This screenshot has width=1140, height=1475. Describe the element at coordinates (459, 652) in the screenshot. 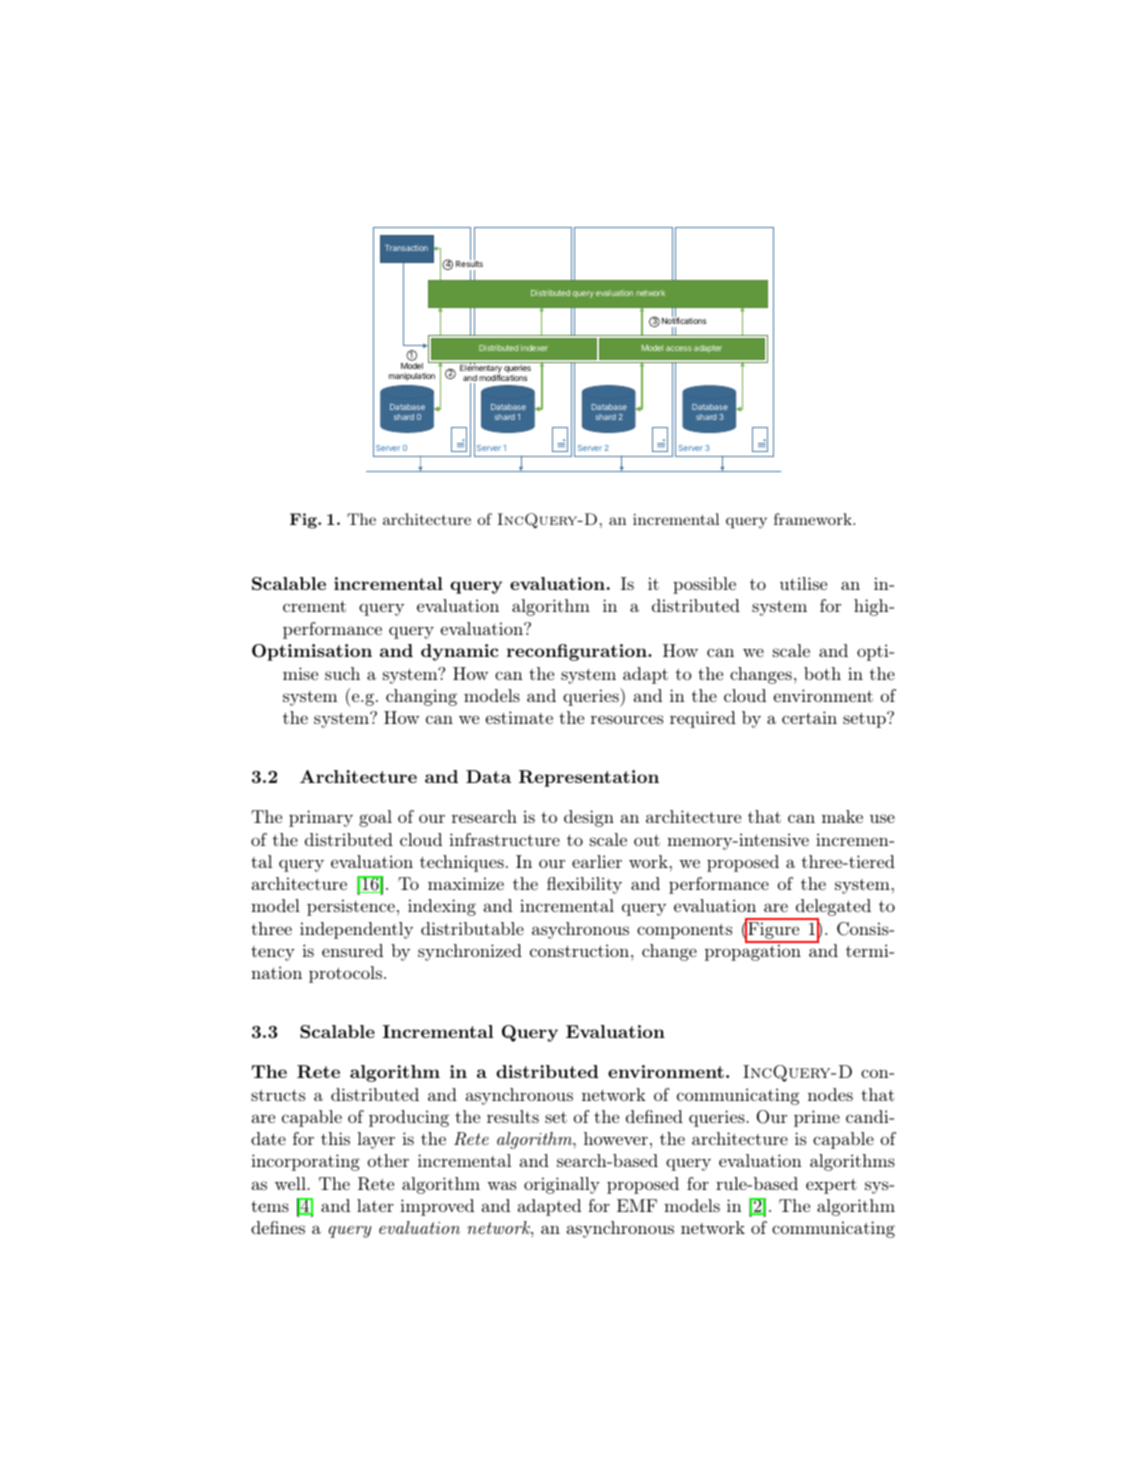

I see `dynamic` at that location.
